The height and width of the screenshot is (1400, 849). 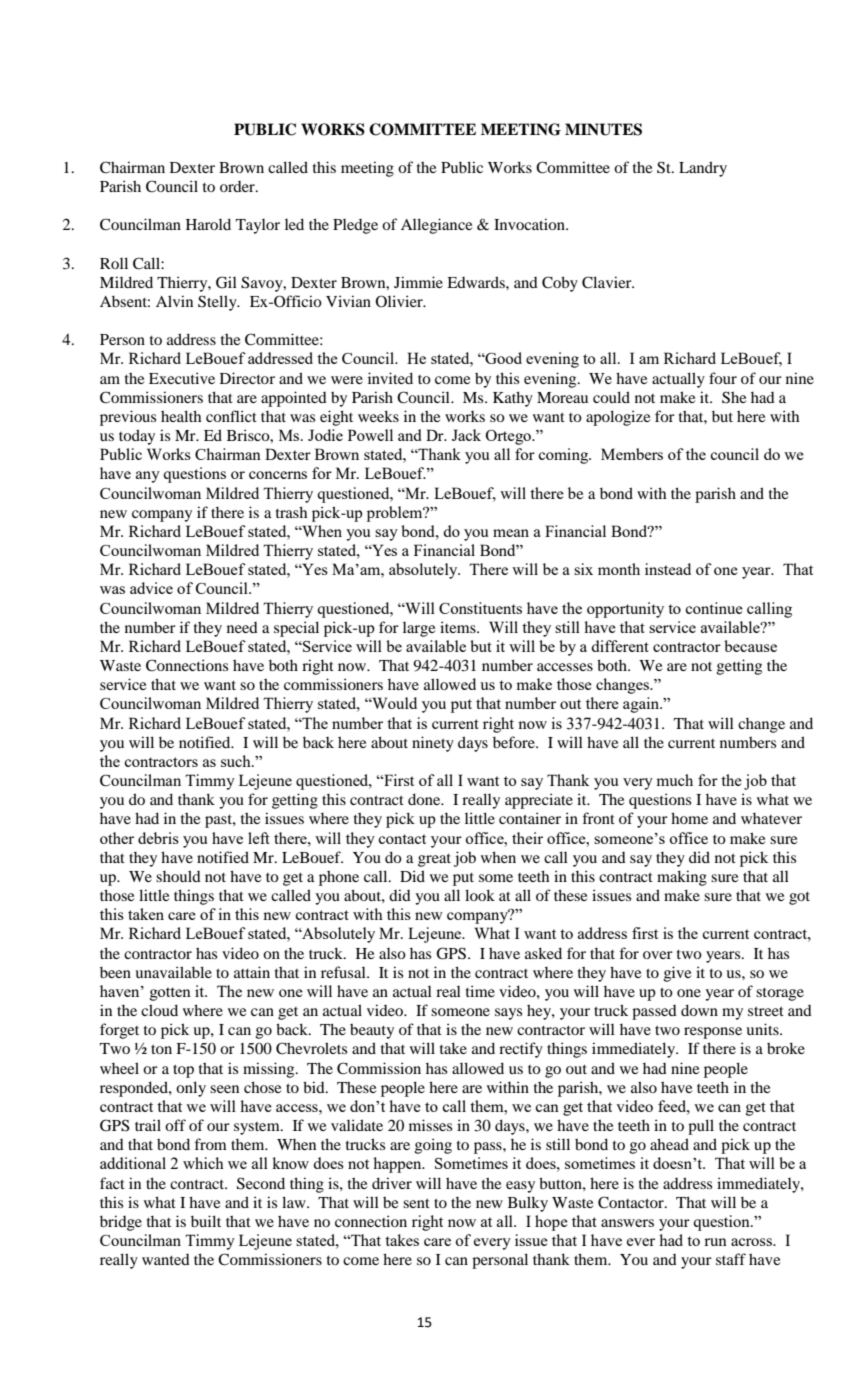 What do you see at coordinates (459, 627) in the screenshot?
I see `items` at bounding box center [459, 627].
